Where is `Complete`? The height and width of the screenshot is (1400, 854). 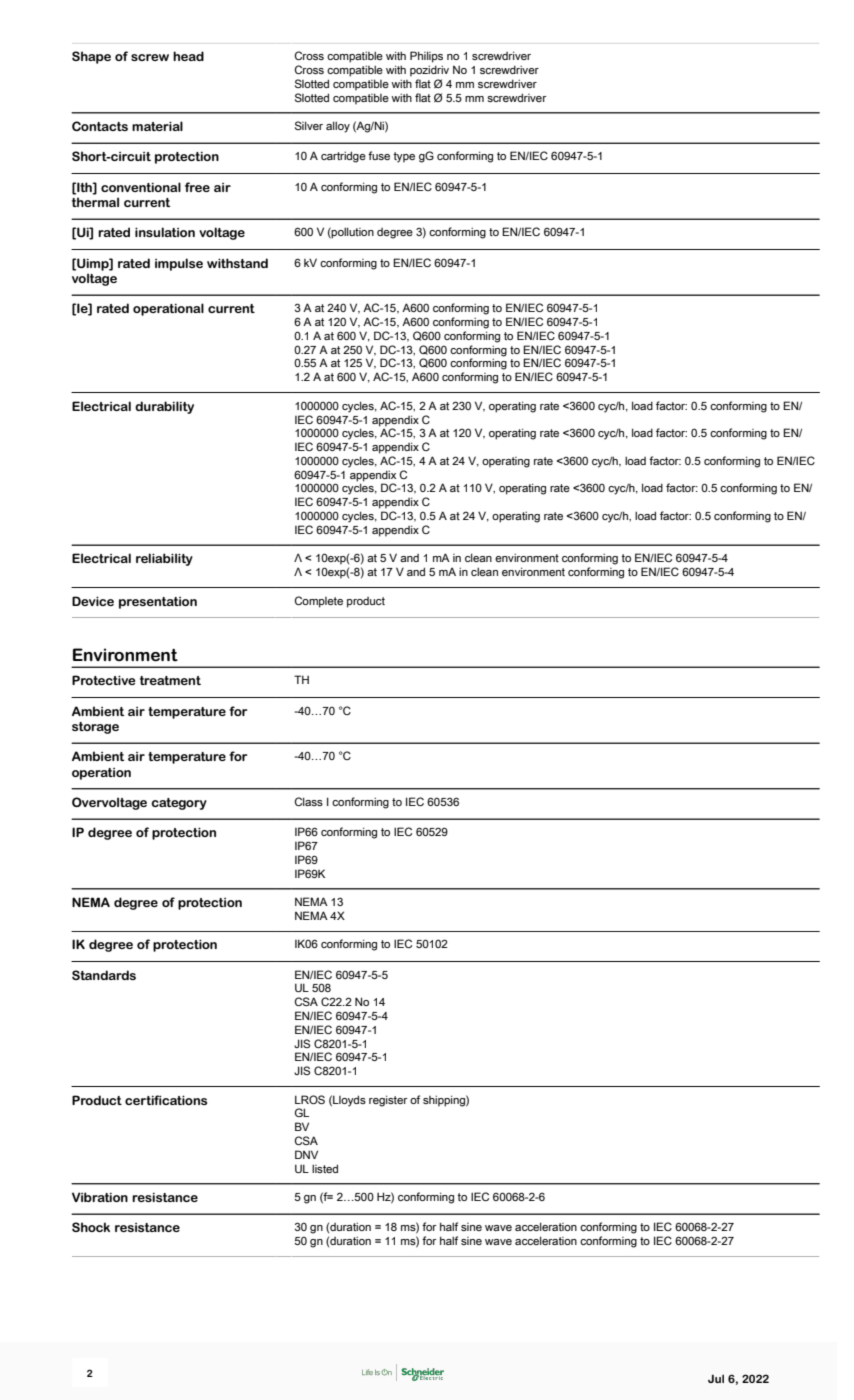 Complete is located at coordinates (319, 602).
